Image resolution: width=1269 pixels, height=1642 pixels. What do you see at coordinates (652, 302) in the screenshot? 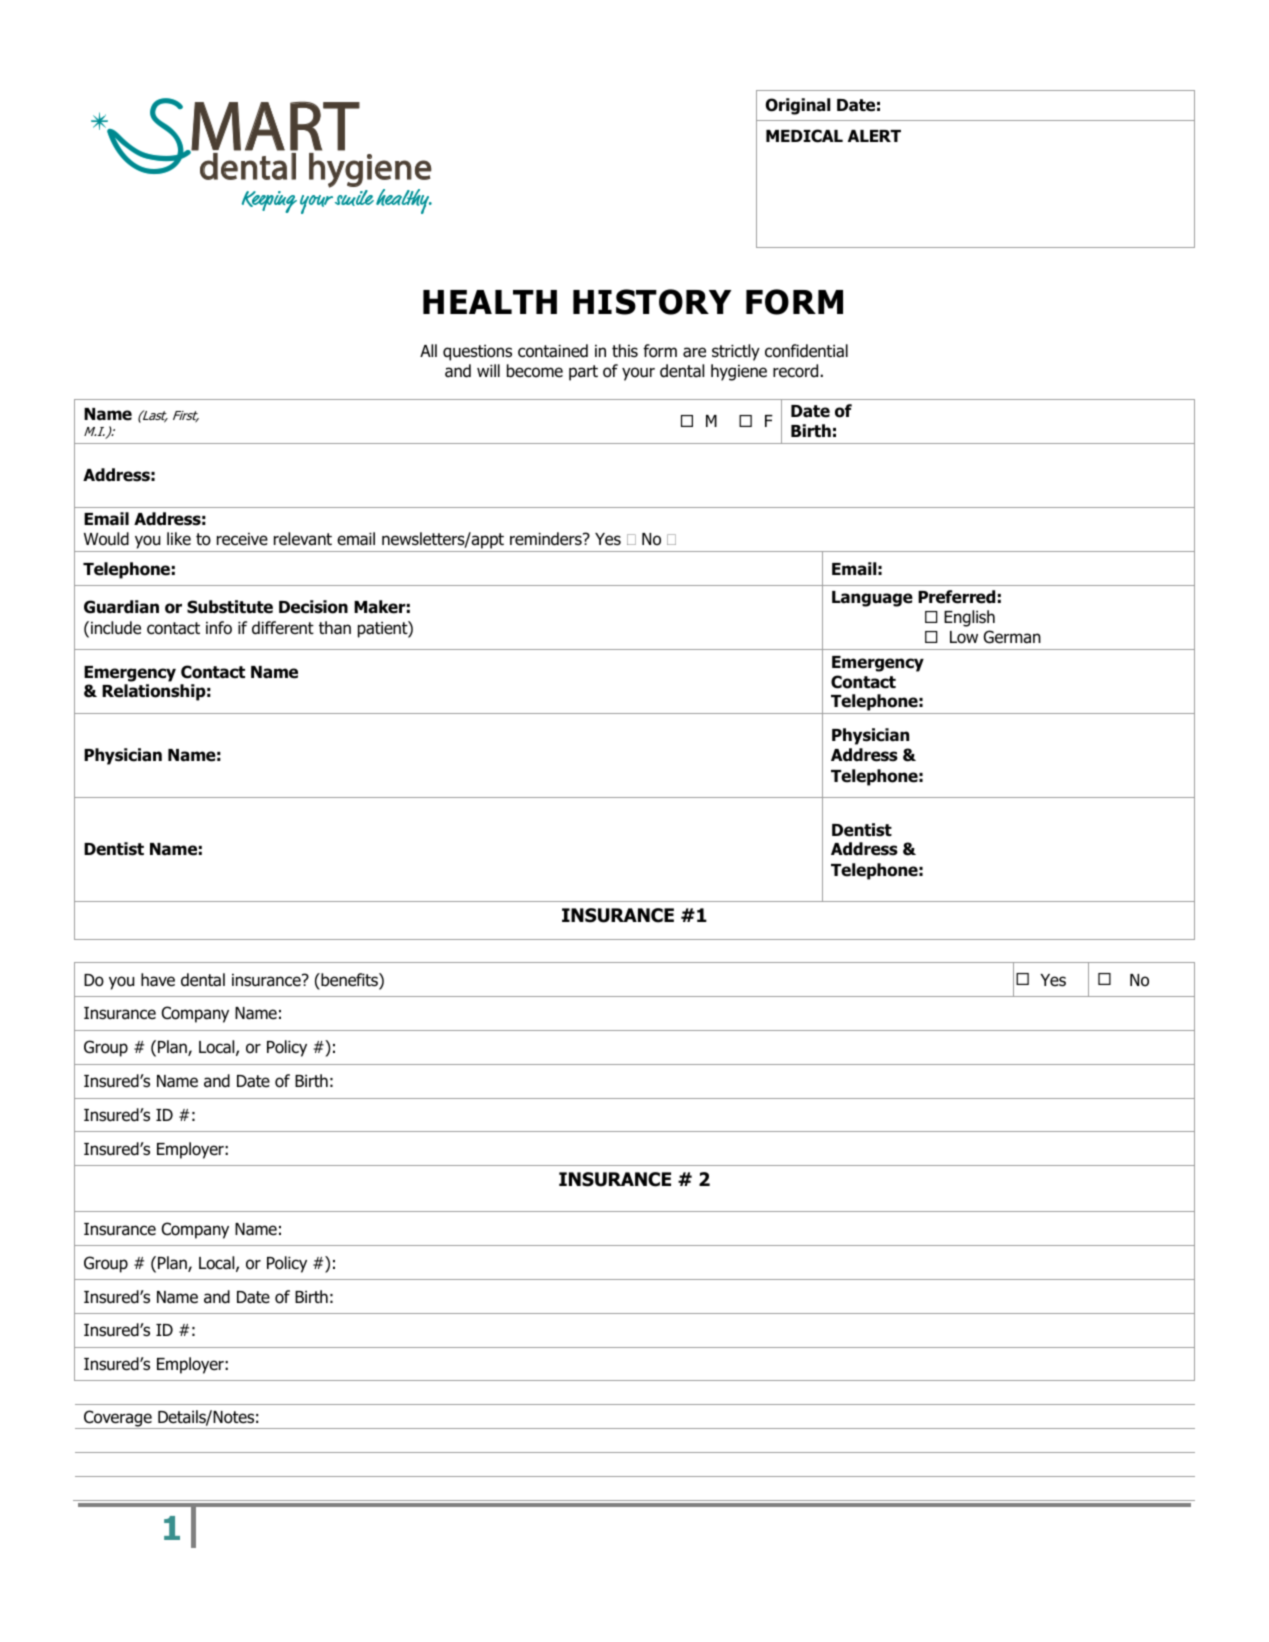
I see `HISTORY` at bounding box center [652, 302].
